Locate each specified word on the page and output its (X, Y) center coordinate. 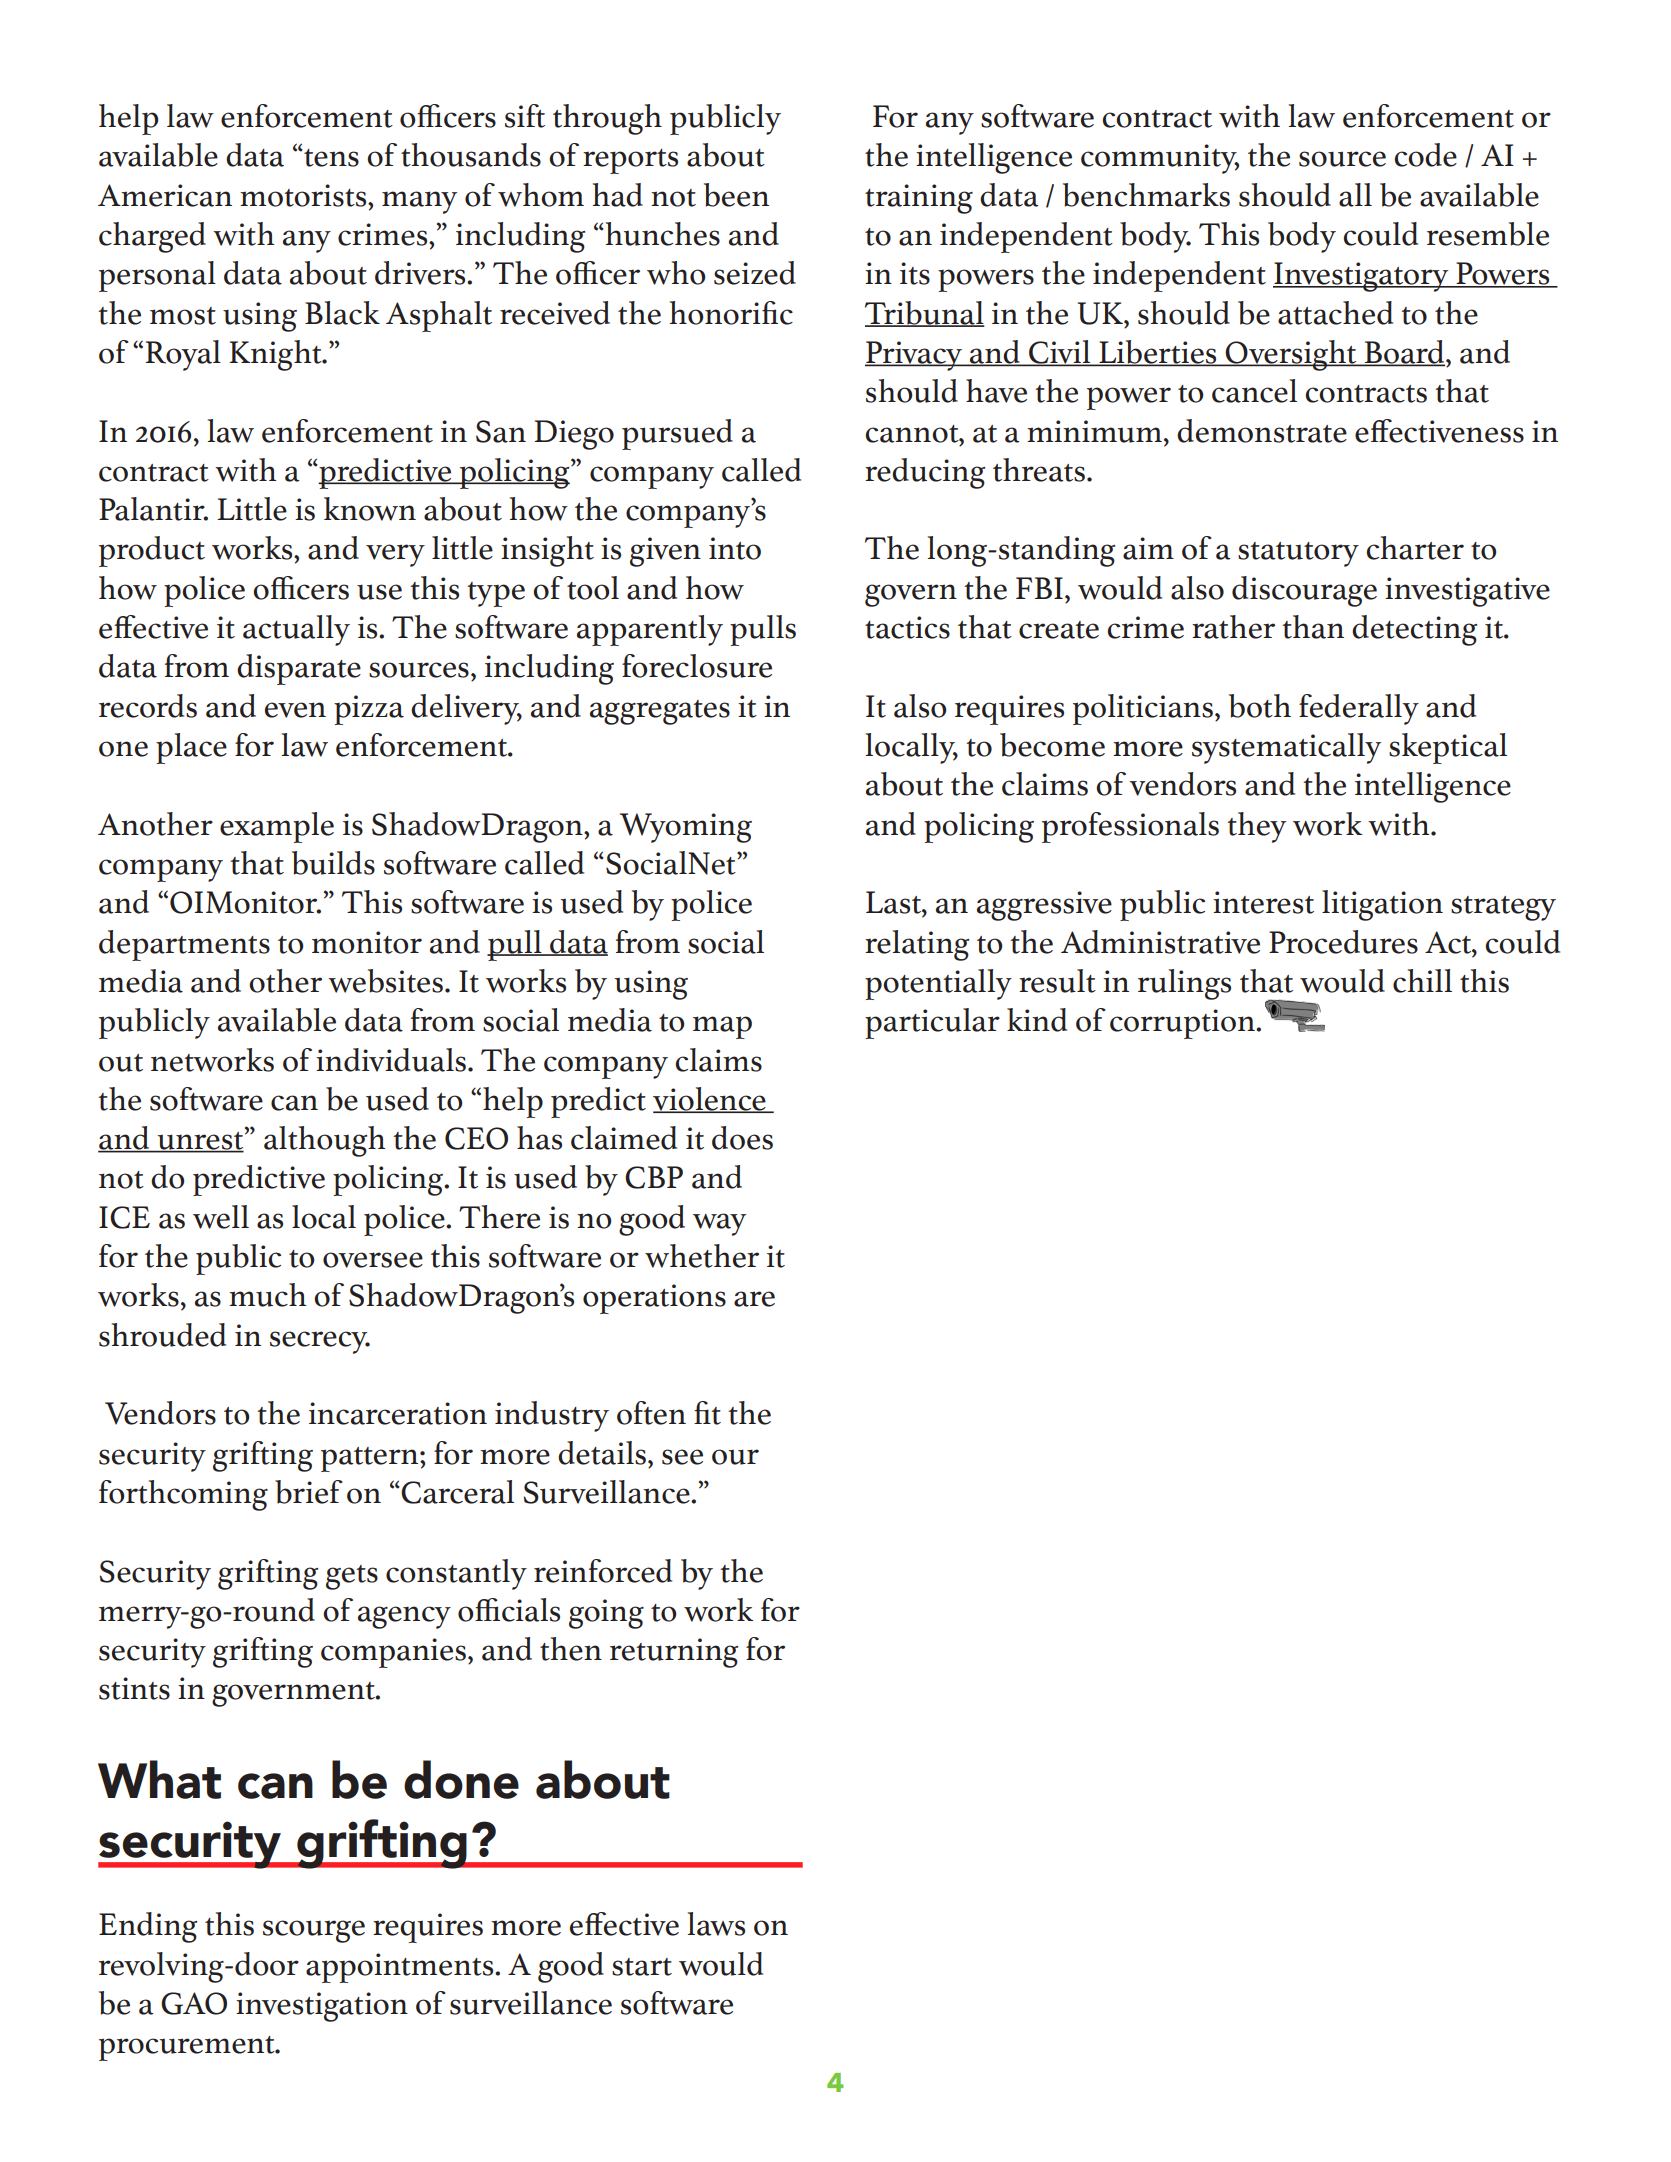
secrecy (320, 1342)
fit (707, 1413)
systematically (1286, 748)
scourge (314, 1931)
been (736, 195)
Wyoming (686, 828)
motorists (304, 195)
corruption (1183, 1024)
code (1426, 155)
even (295, 710)
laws (716, 1924)
